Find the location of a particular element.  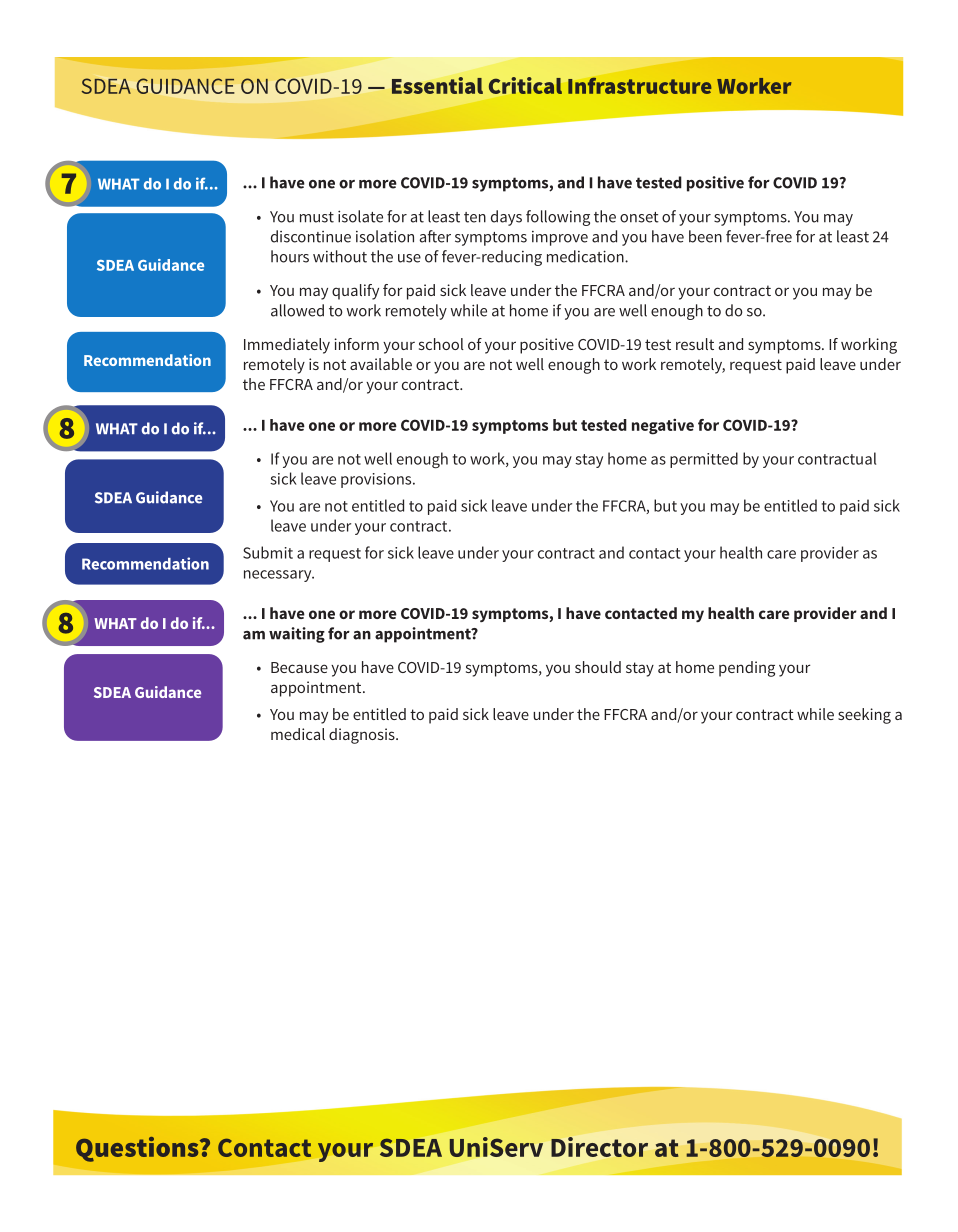

medical is located at coordinates (298, 734).
